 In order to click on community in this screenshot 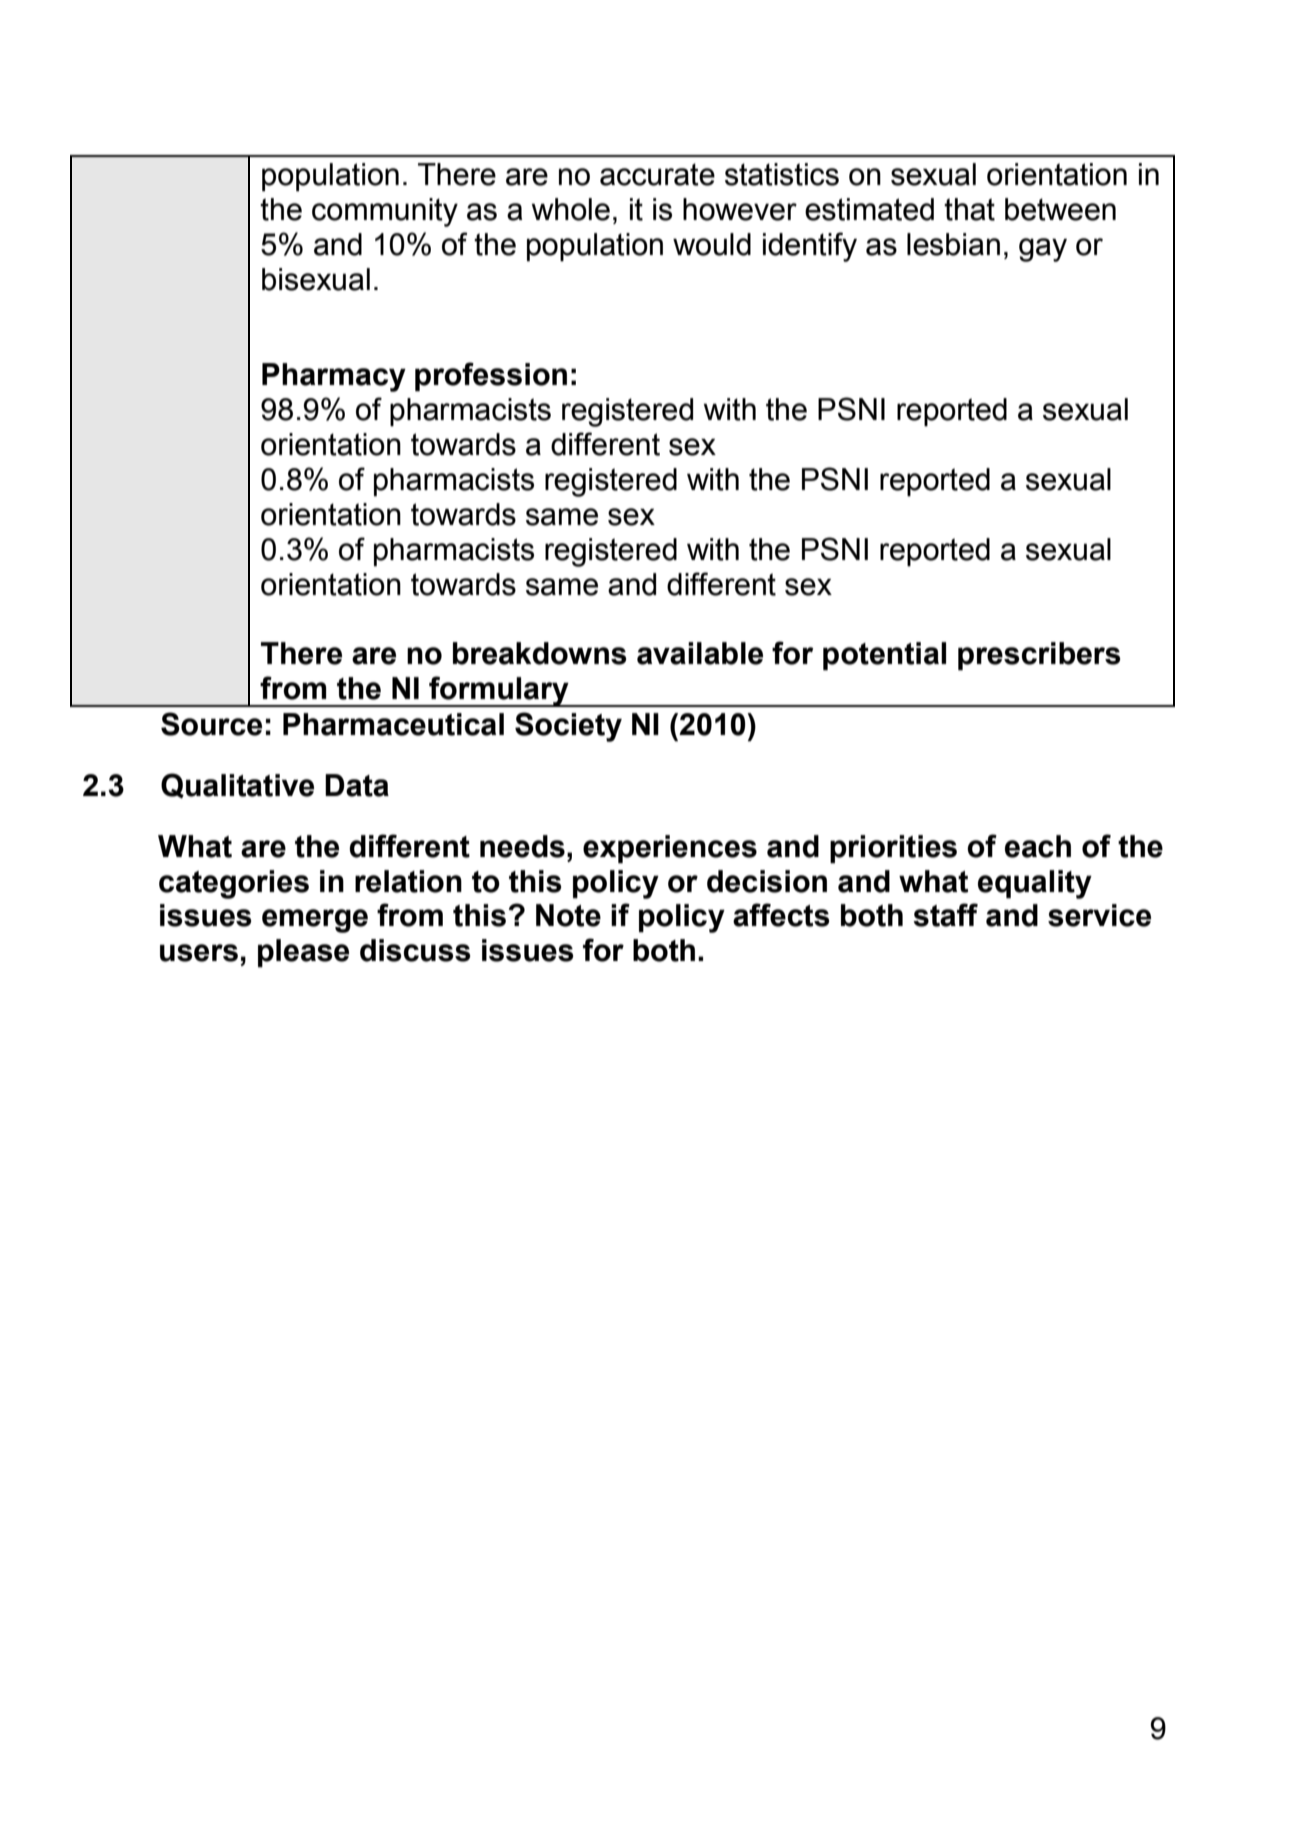, I will do `click(385, 212)`.
